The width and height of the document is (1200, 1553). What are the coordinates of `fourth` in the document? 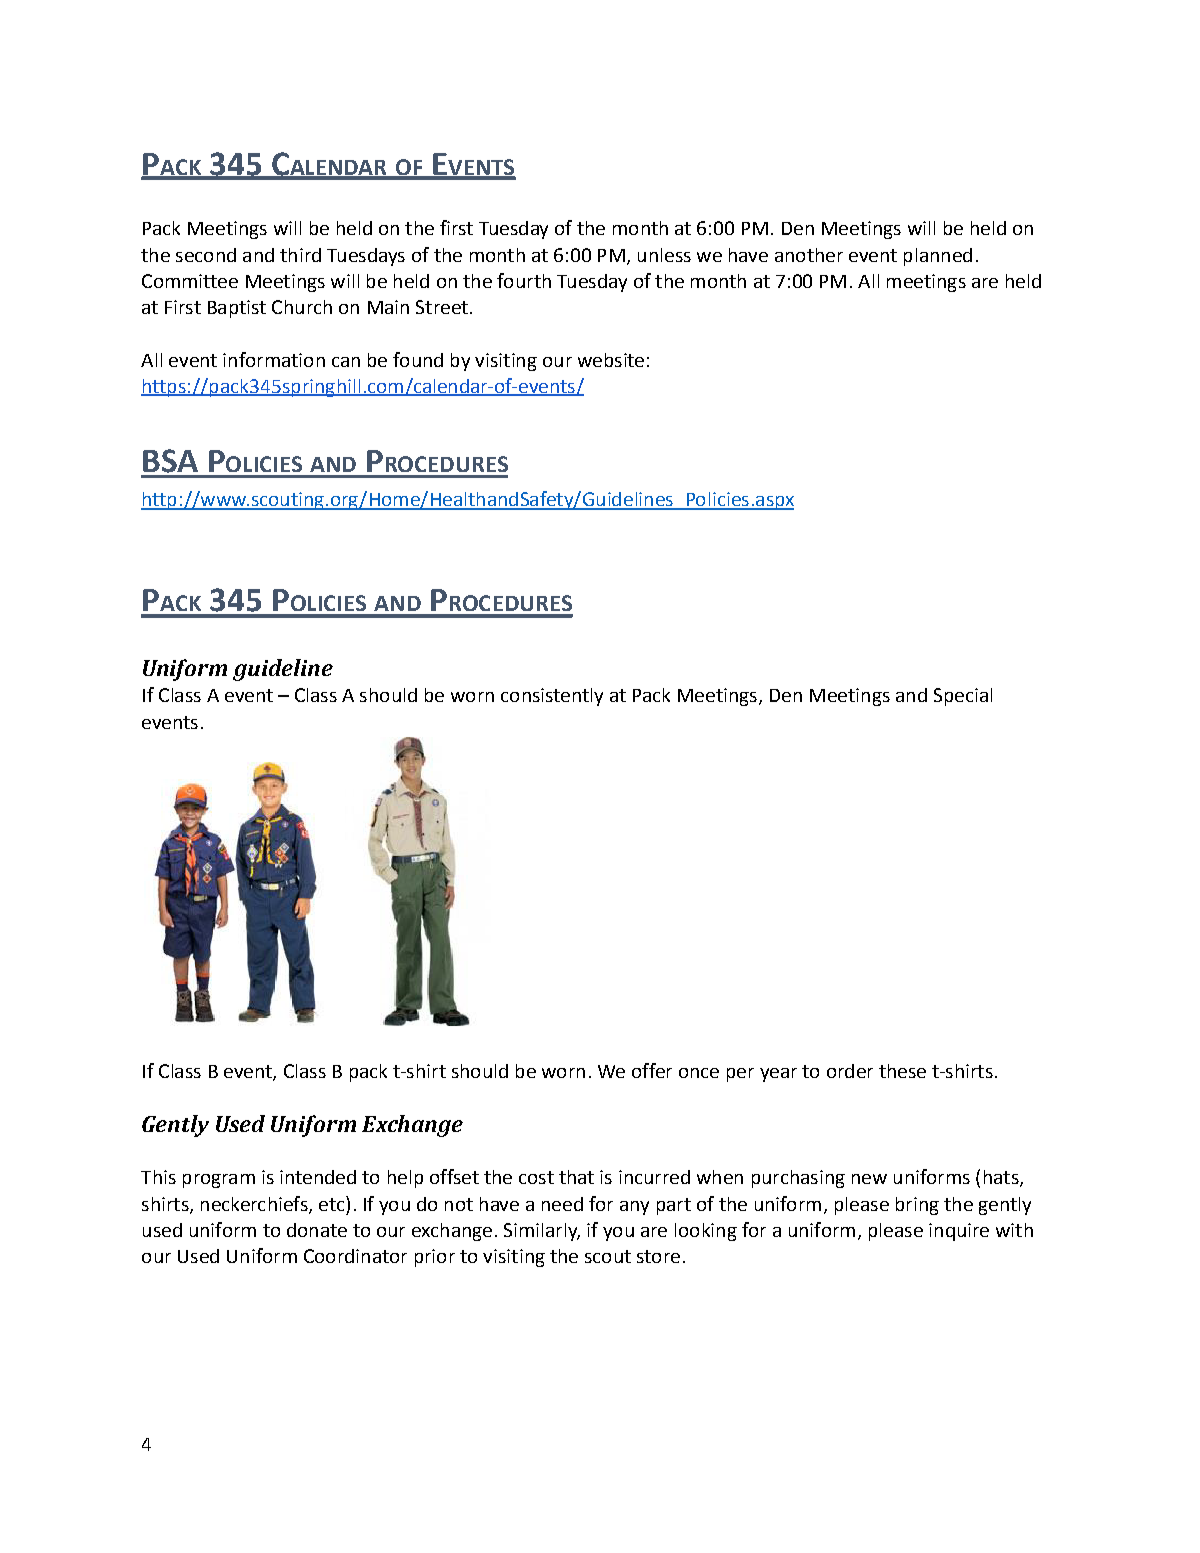 It's located at (524, 280).
